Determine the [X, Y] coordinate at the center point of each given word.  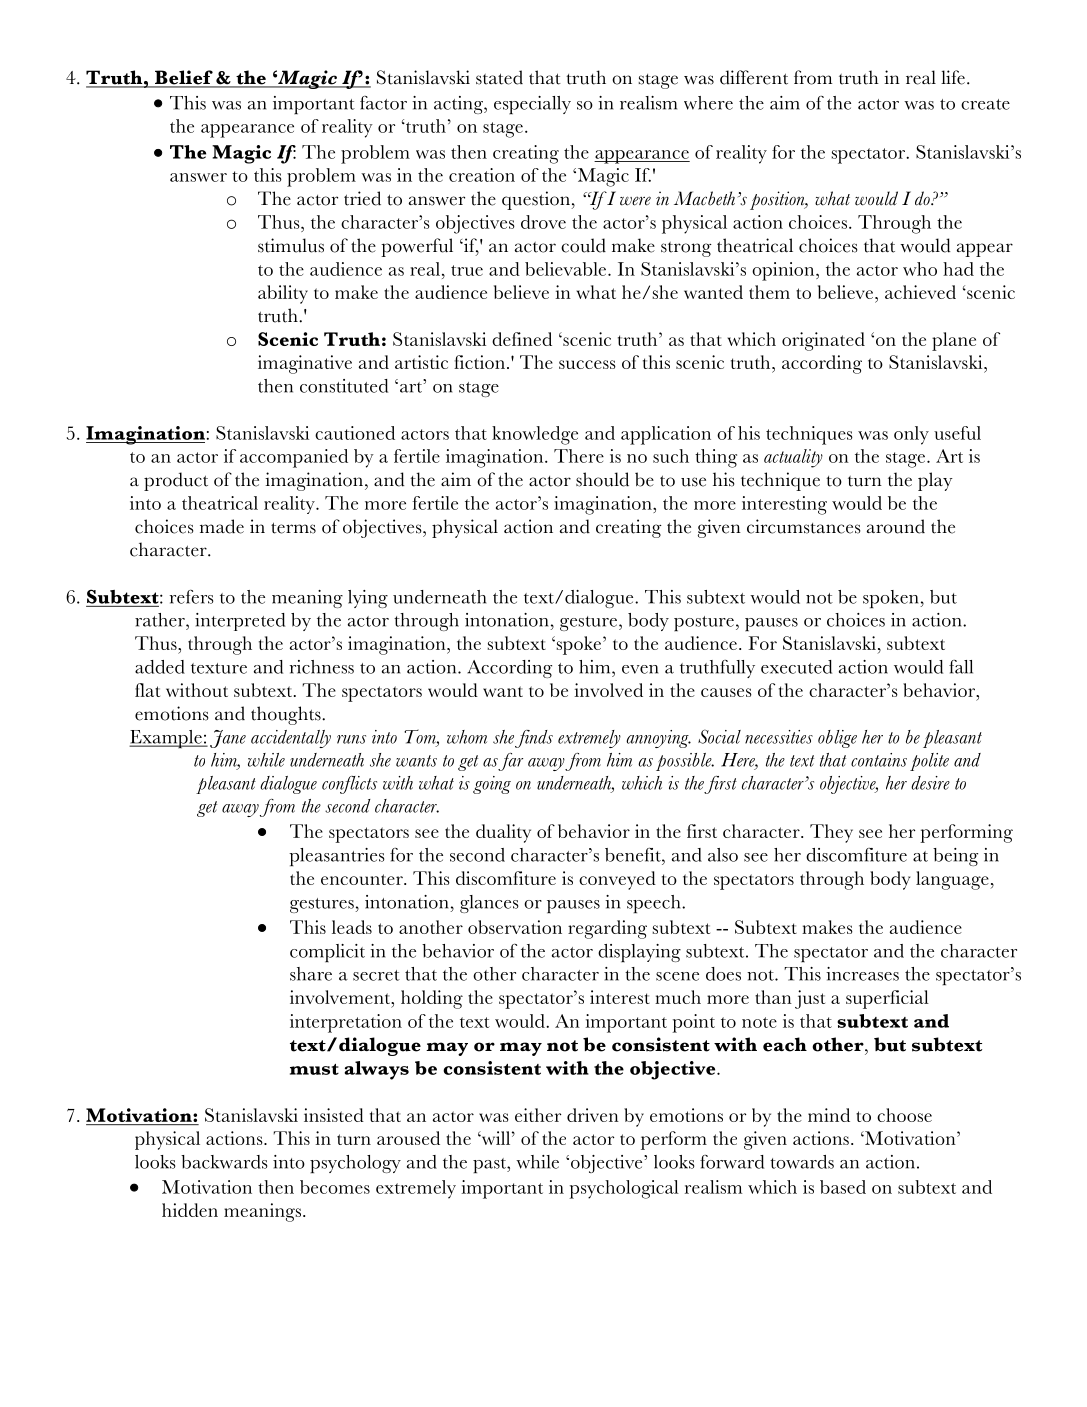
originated [823, 341]
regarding [607, 929]
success [587, 364]
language [953, 880]
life [953, 77]
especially [532, 105]
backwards [224, 1162]
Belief [184, 78]
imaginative [305, 364]
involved [608, 690]
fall [961, 667]
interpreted [240, 622]
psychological [624, 1189]
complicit [327, 953]
